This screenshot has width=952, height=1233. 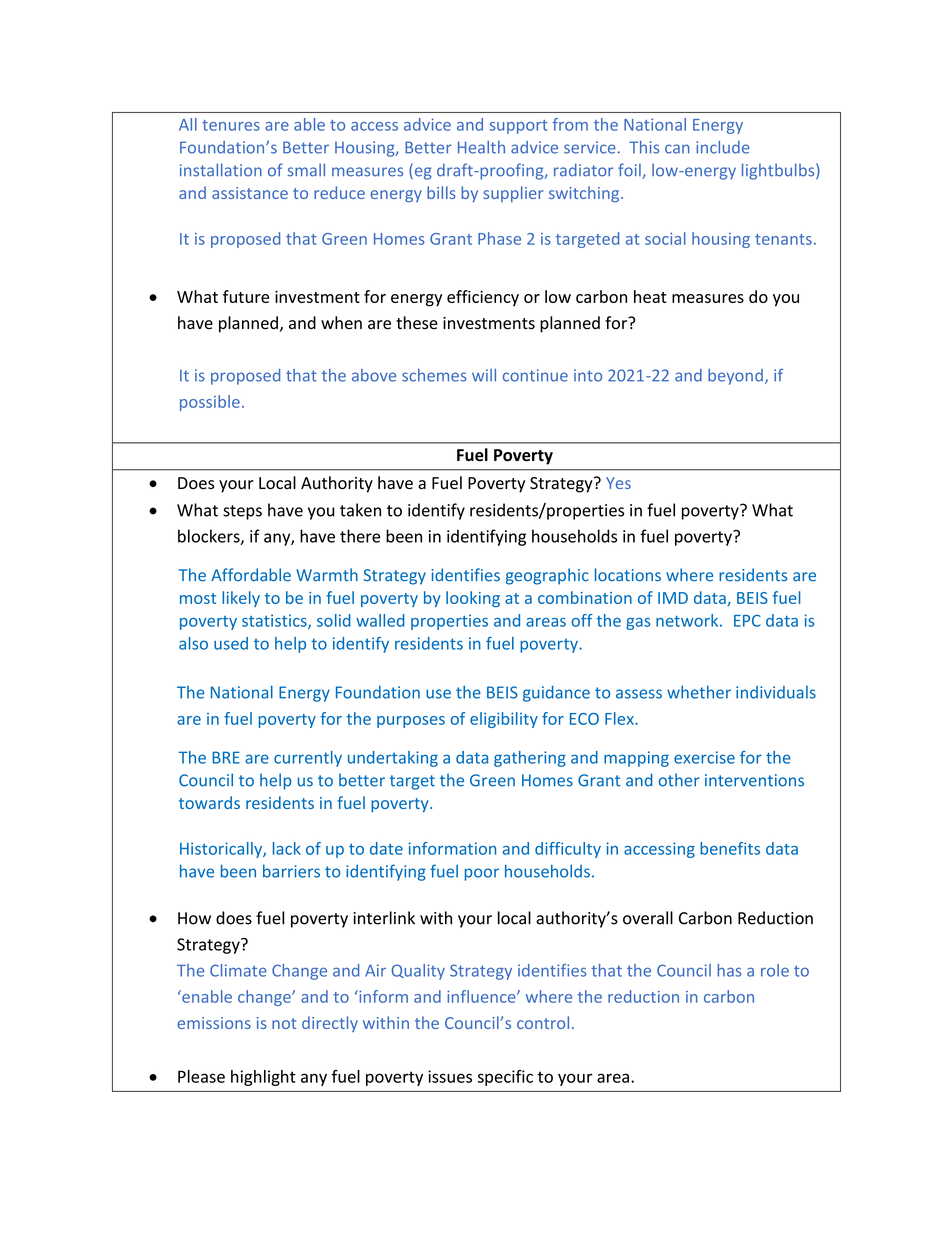 What do you see at coordinates (735, 377) in the screenshot?
I see `beyond` at bounding box center [735, 377].
